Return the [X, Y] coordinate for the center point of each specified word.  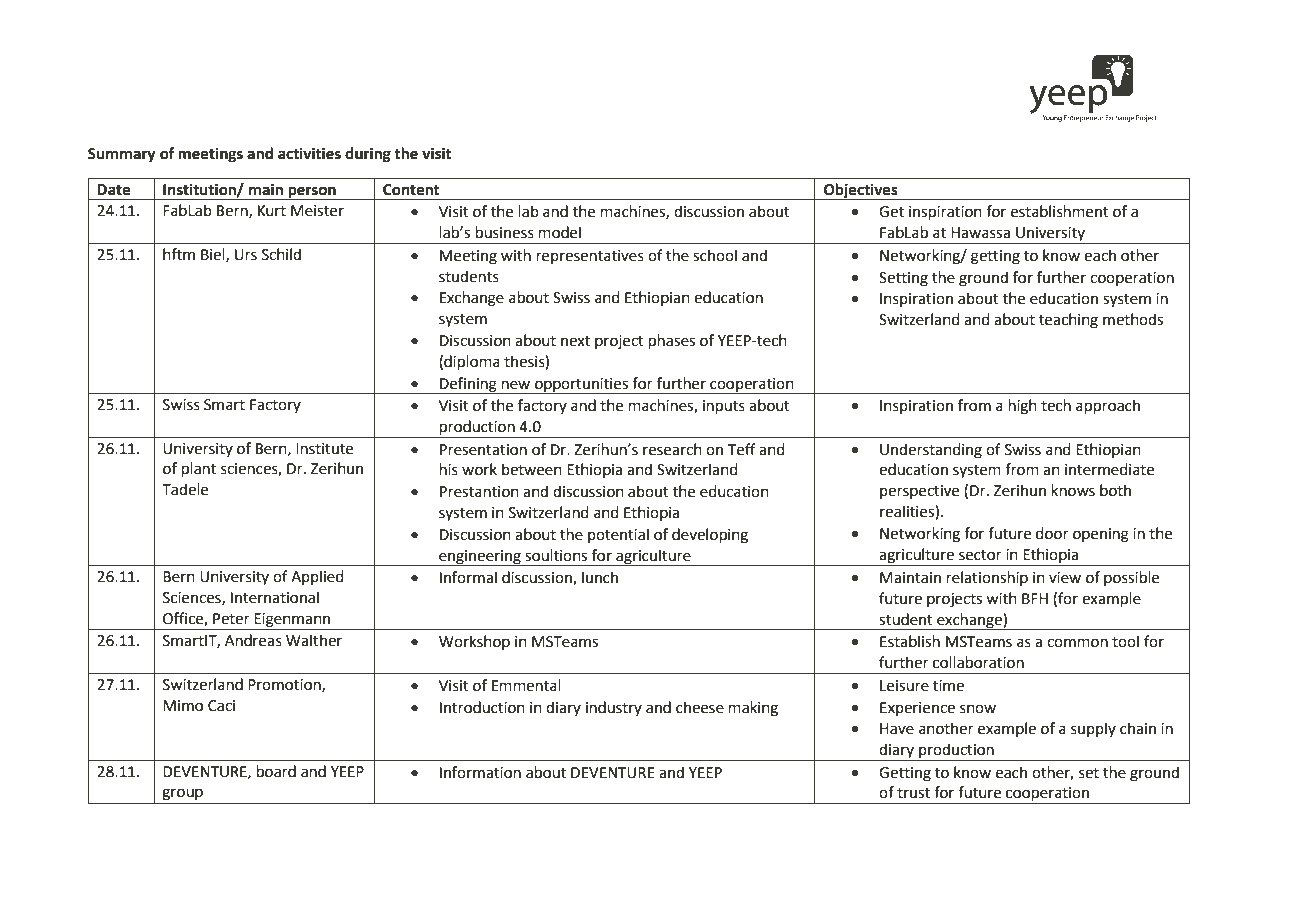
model [560, 232]
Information [480, 772]
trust [913, 793]
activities [309, 153]
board [276, 771]
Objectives [861, 191]
